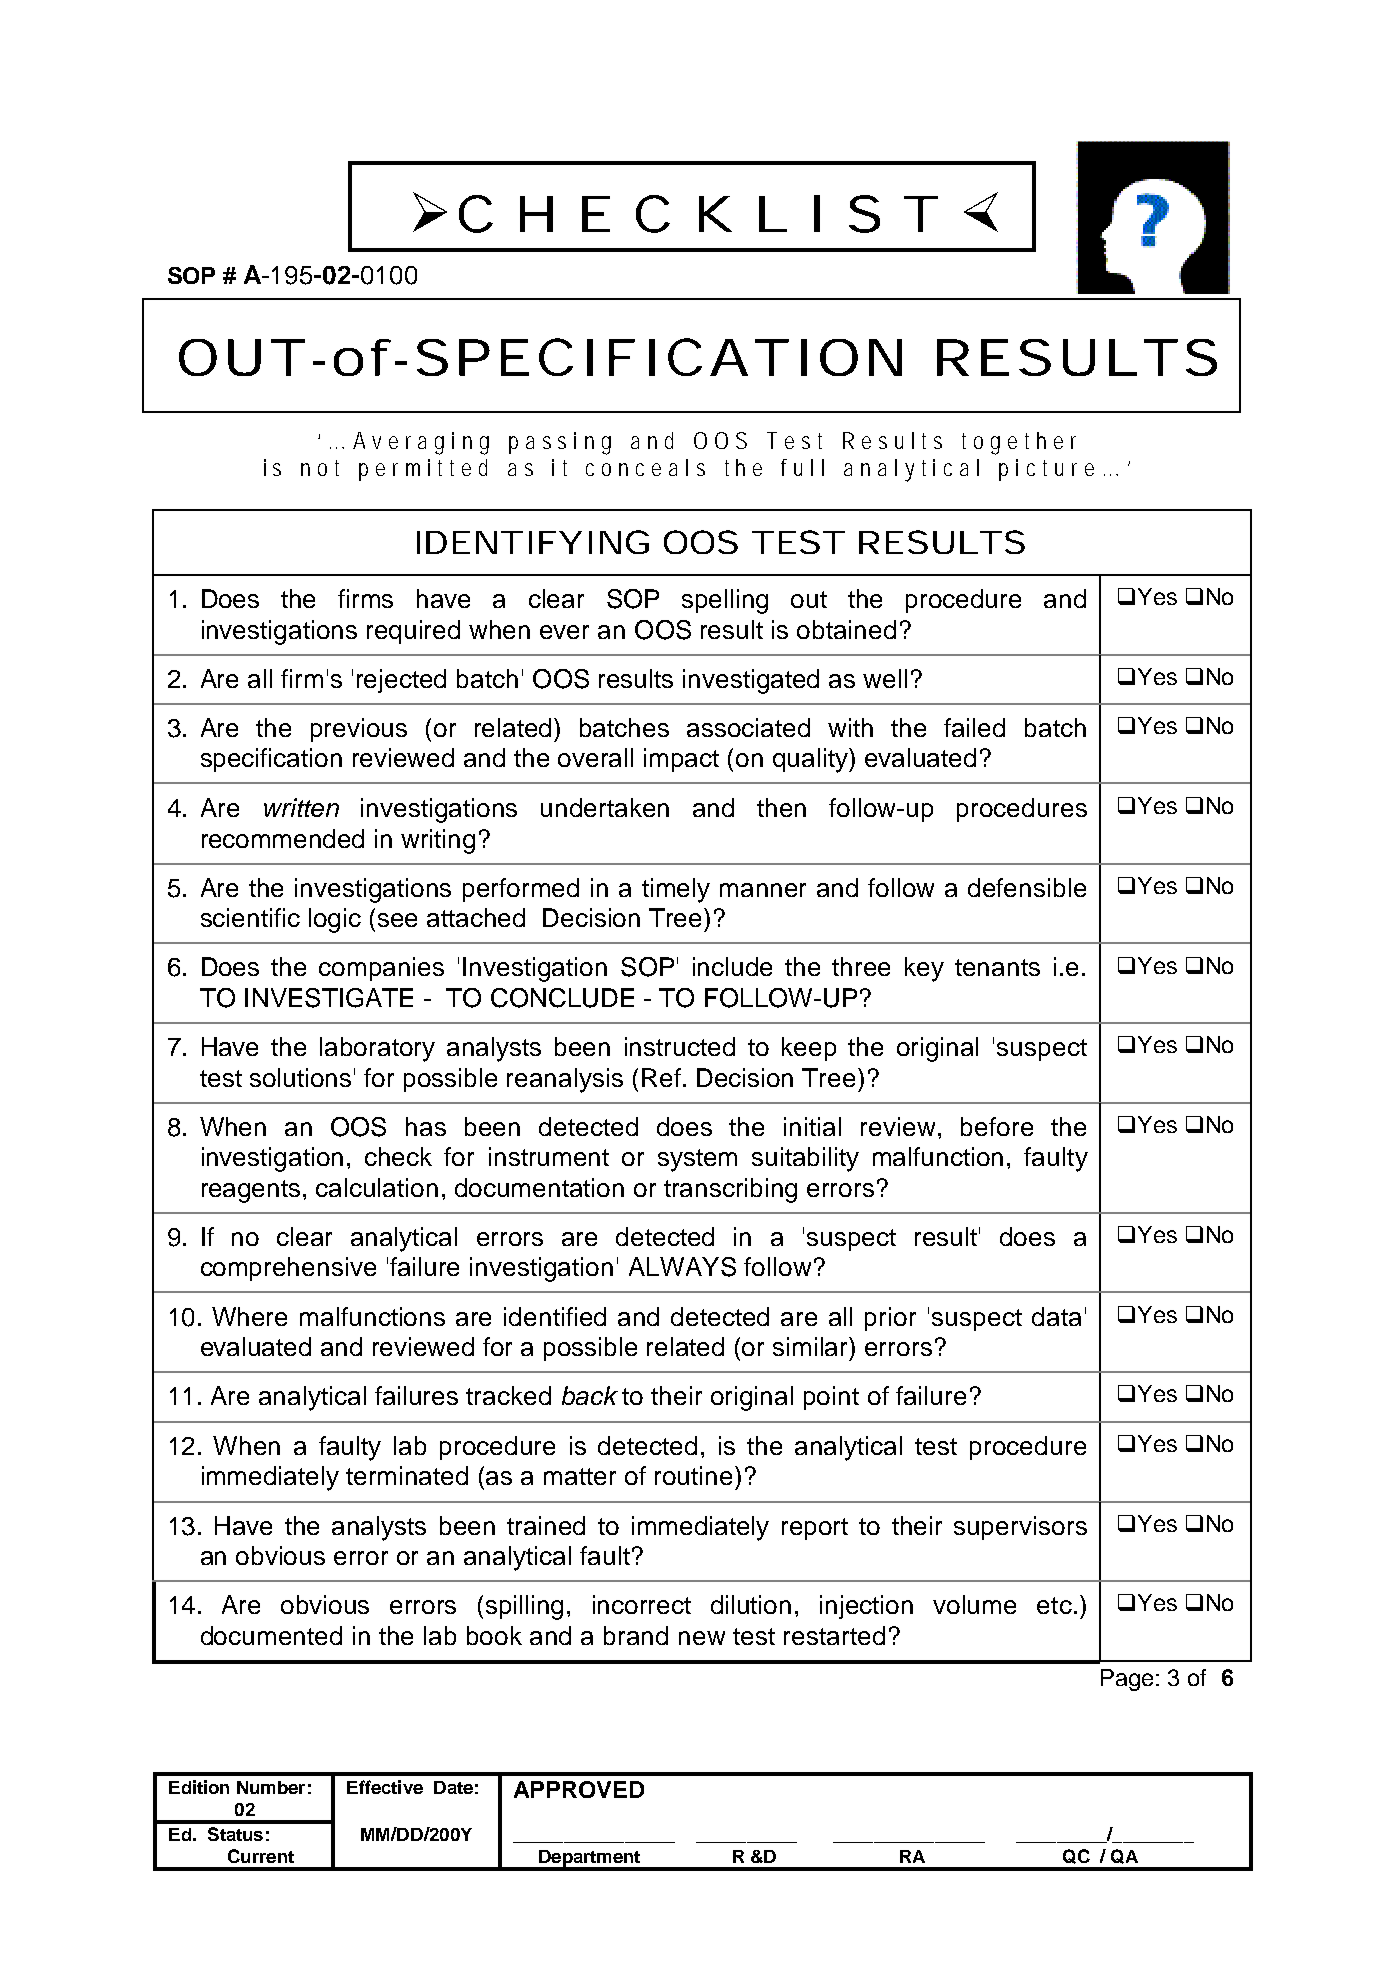 The image size is (1400, 1982). I want to click on before, so click(997, 1126).
